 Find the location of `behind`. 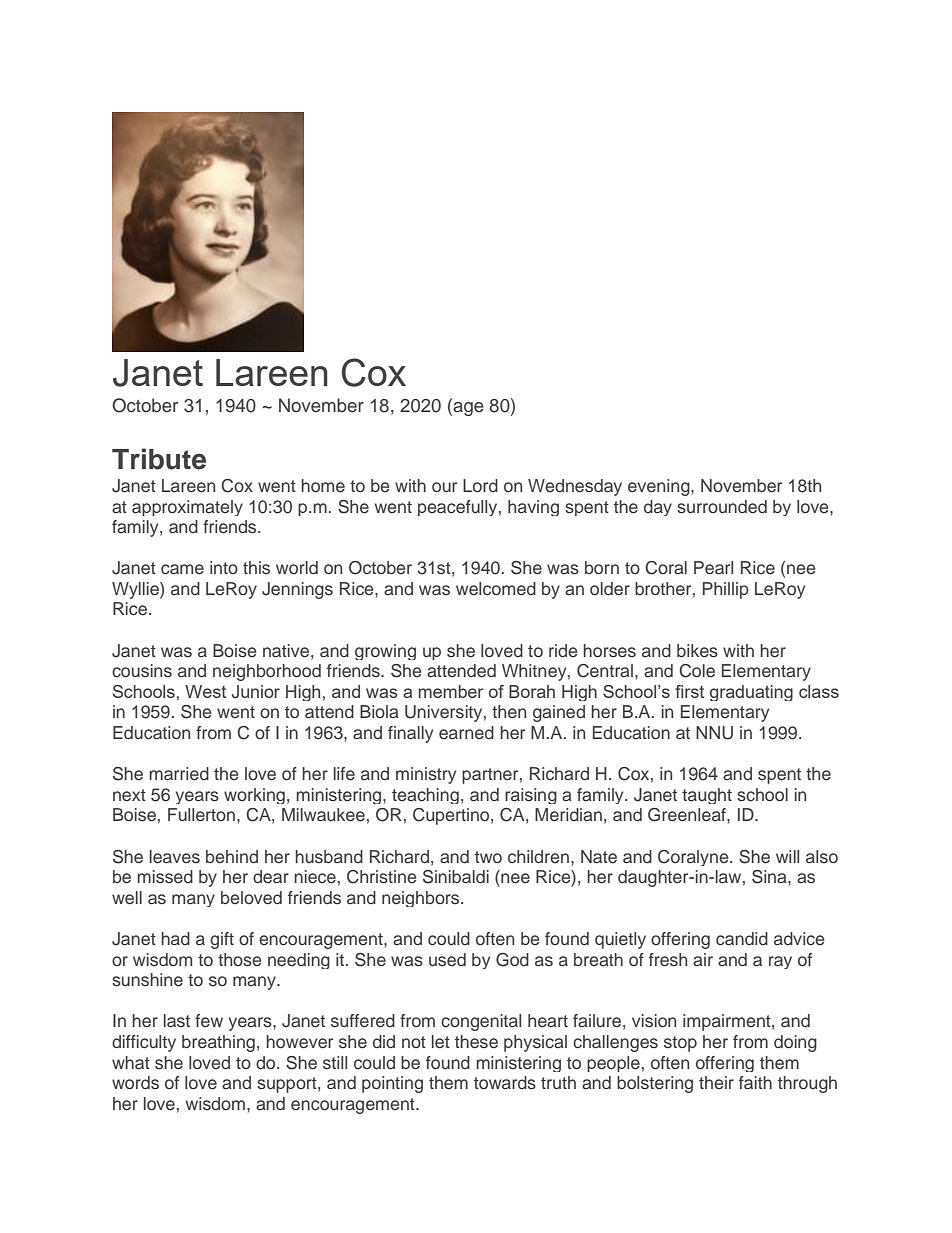

behind is located at coordinates (232, 856).
